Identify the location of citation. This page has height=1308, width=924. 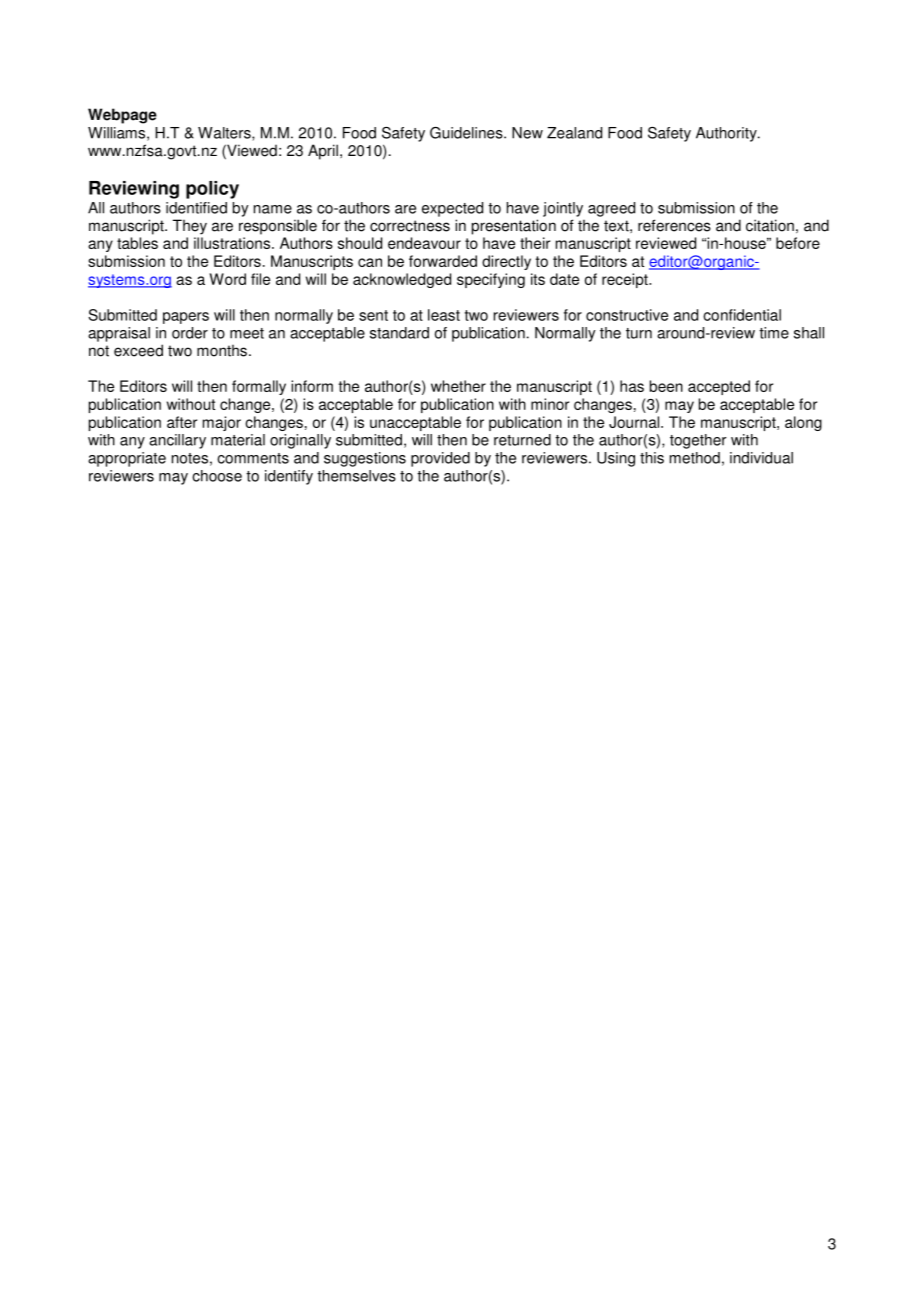
(770, 225).
